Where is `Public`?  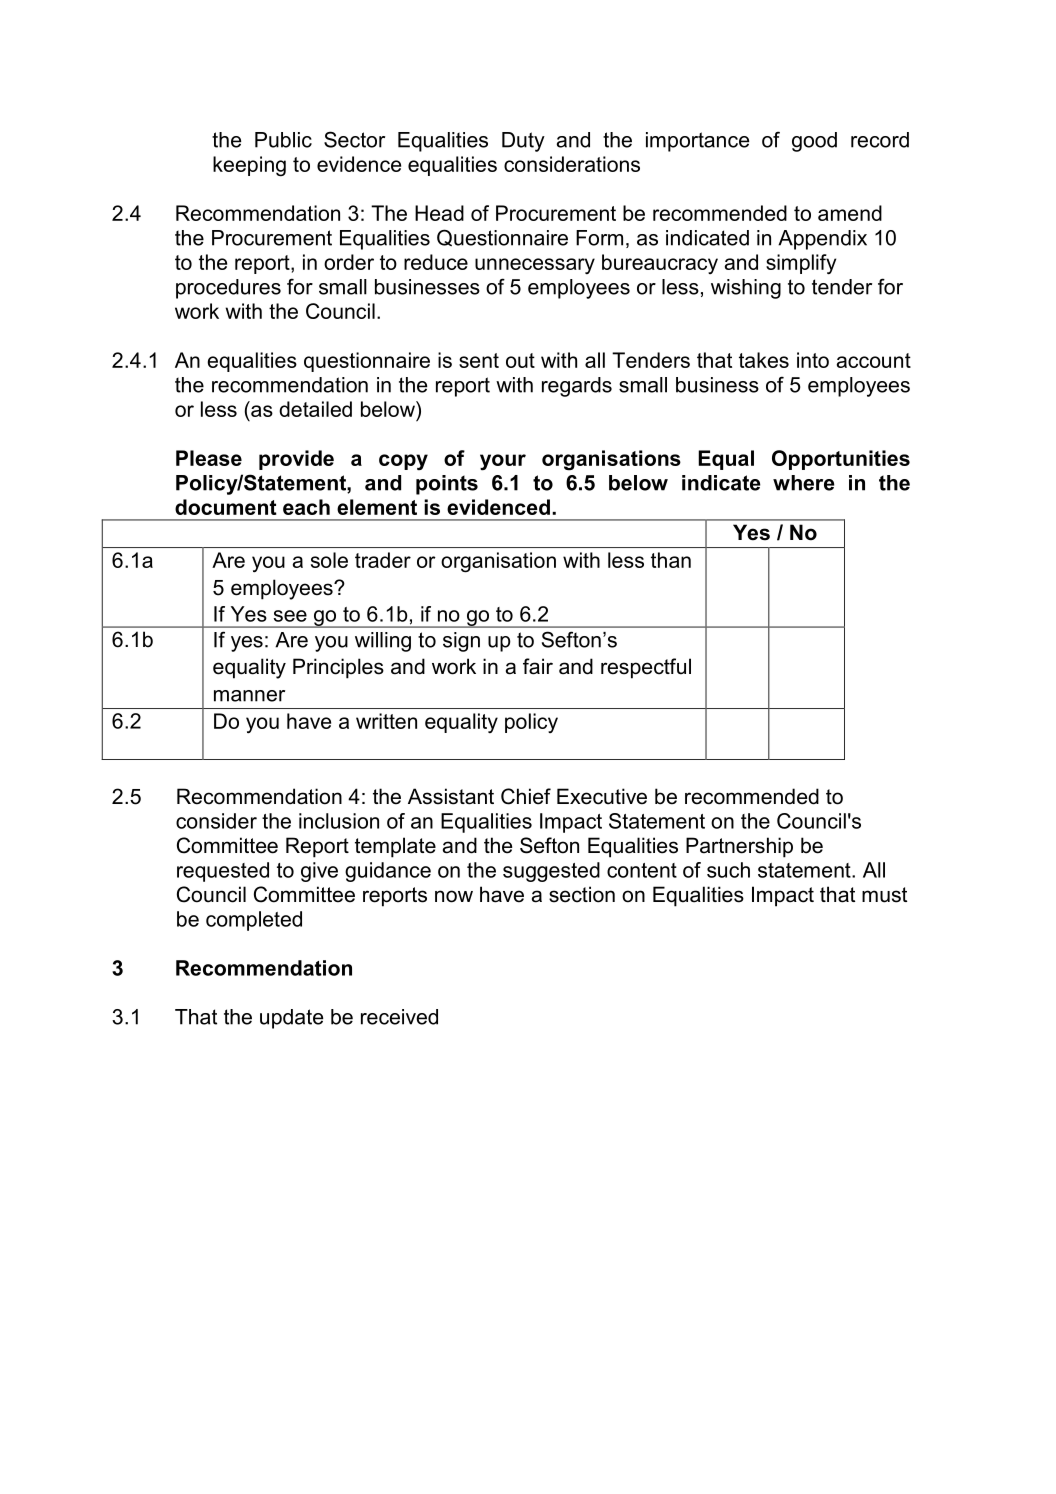 Public is located at coordinates (283, 140).
